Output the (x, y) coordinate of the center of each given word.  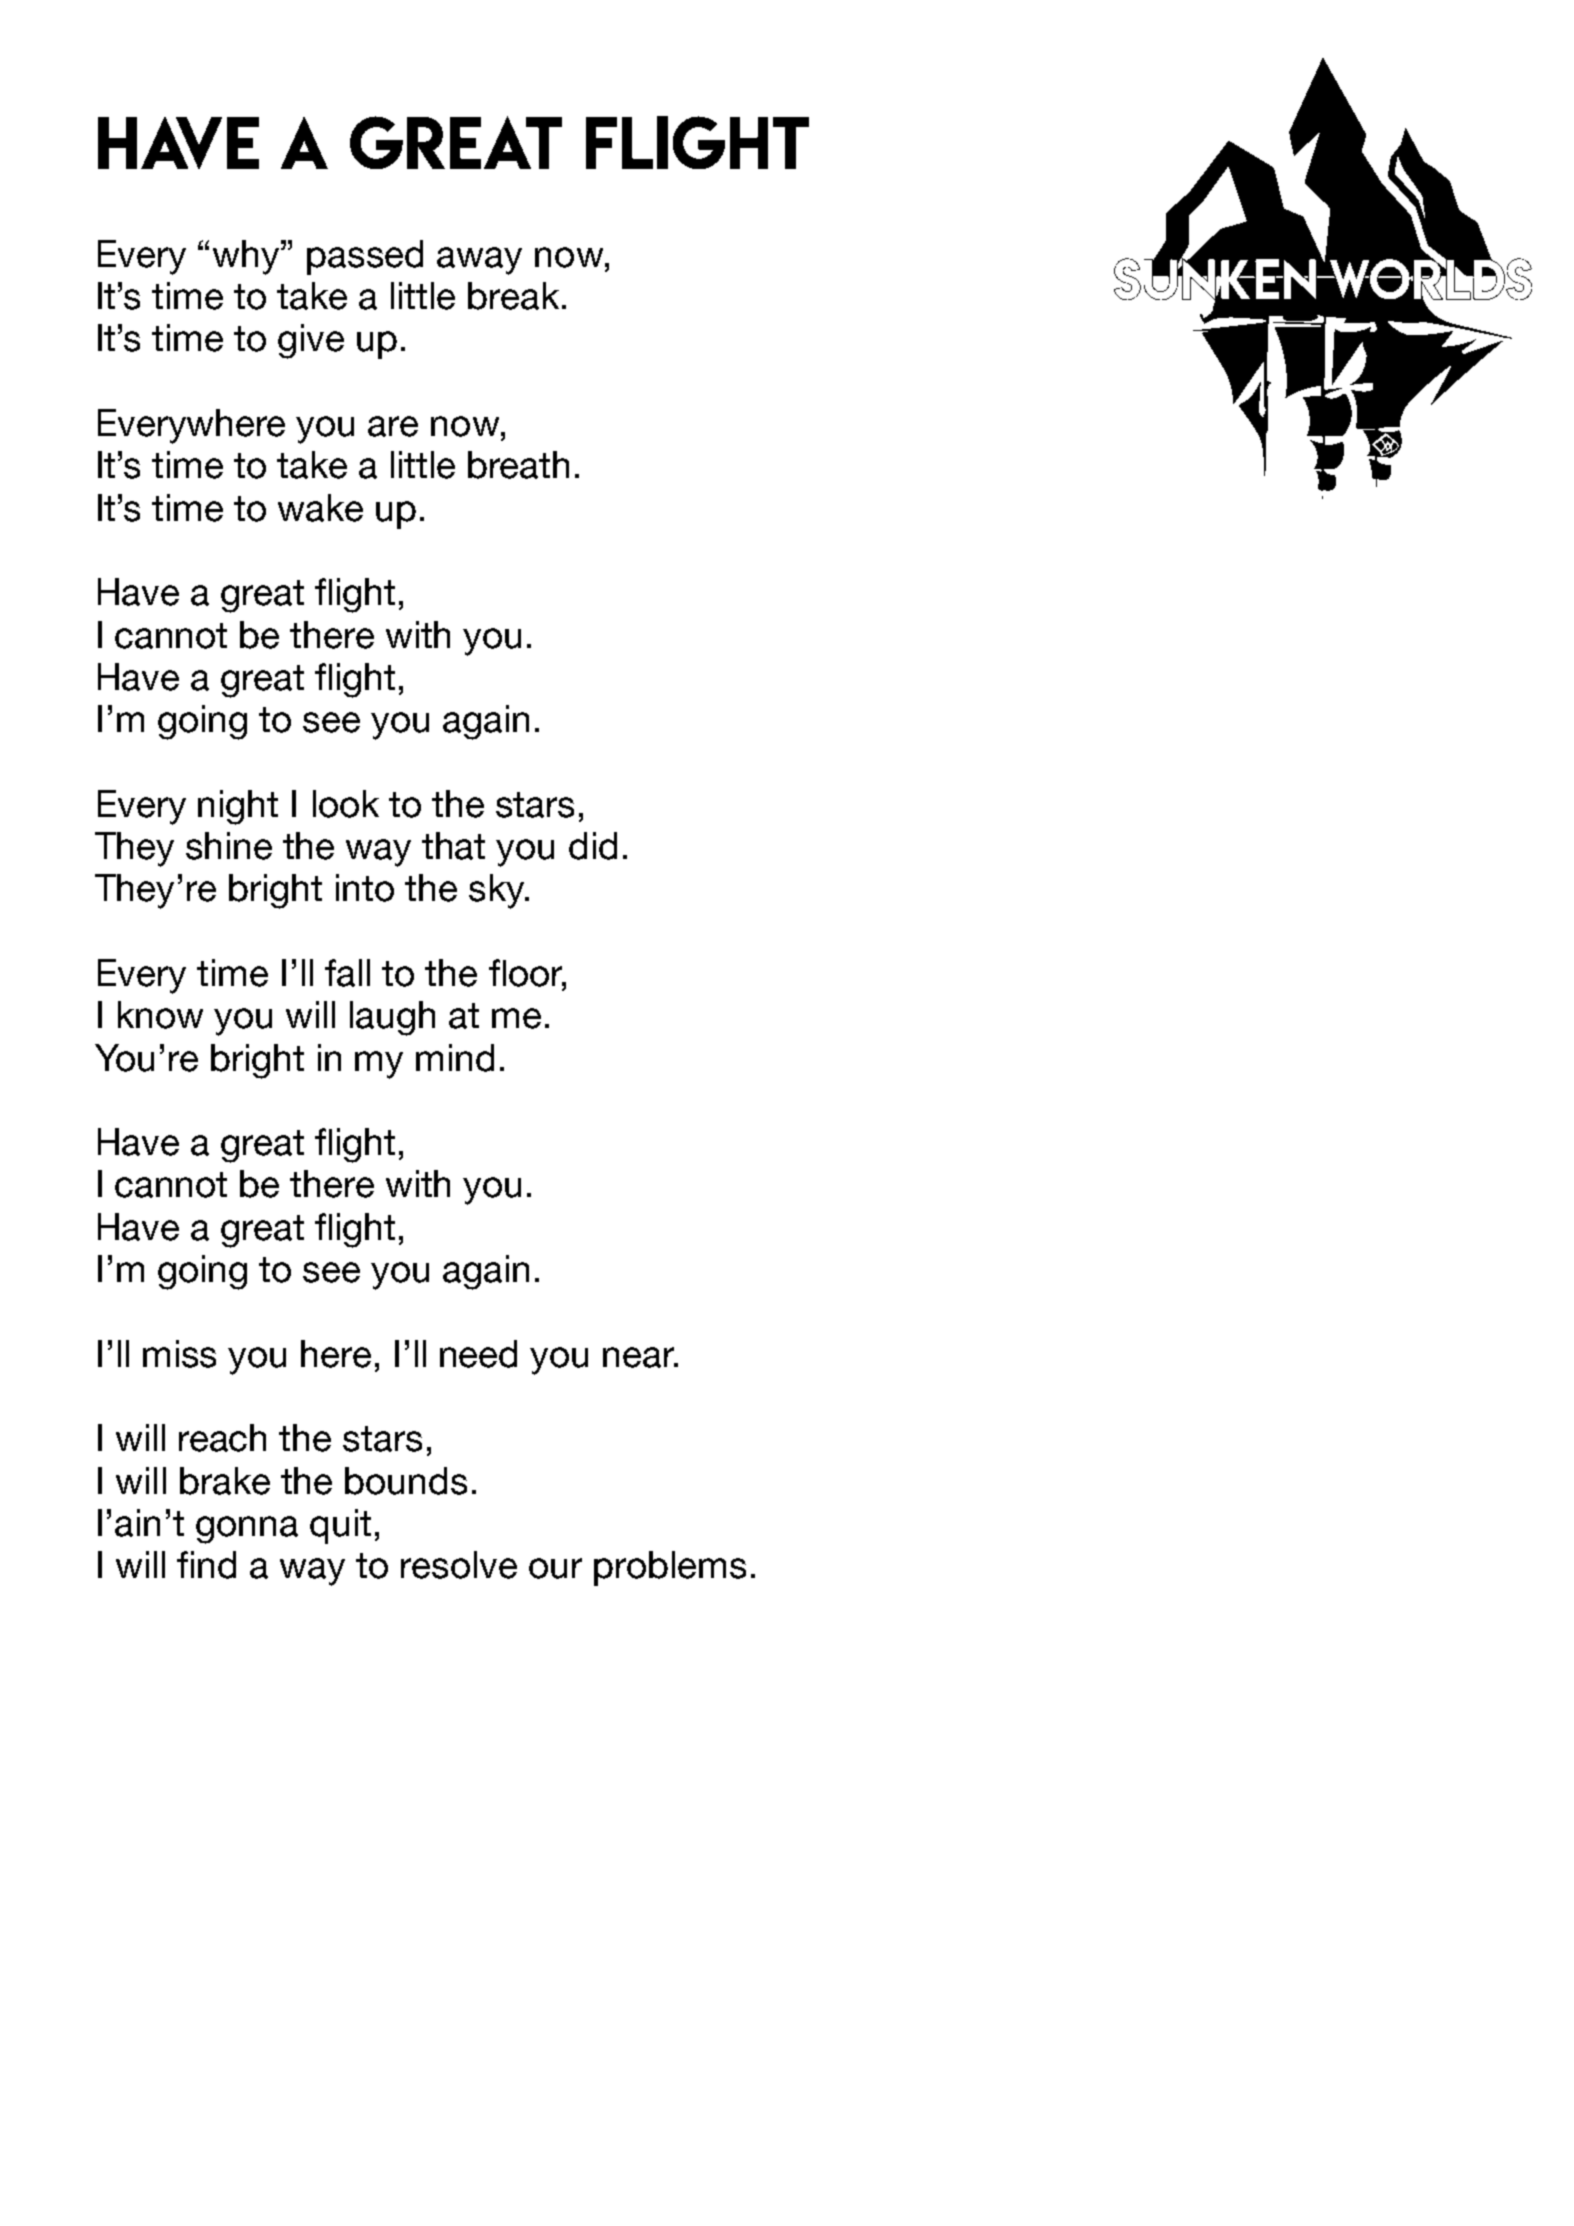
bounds (406, 1481)
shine (229, 846)
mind (455, 1058)
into (365, 888)
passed (365, 257)
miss (179, 1354)
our (555, 1568)
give (311, 341)
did (593, 846)
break (513, 296)
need (478, 1354)
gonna (247, 1530)
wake (320, 508)
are (393, 426)
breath (518, 465)
